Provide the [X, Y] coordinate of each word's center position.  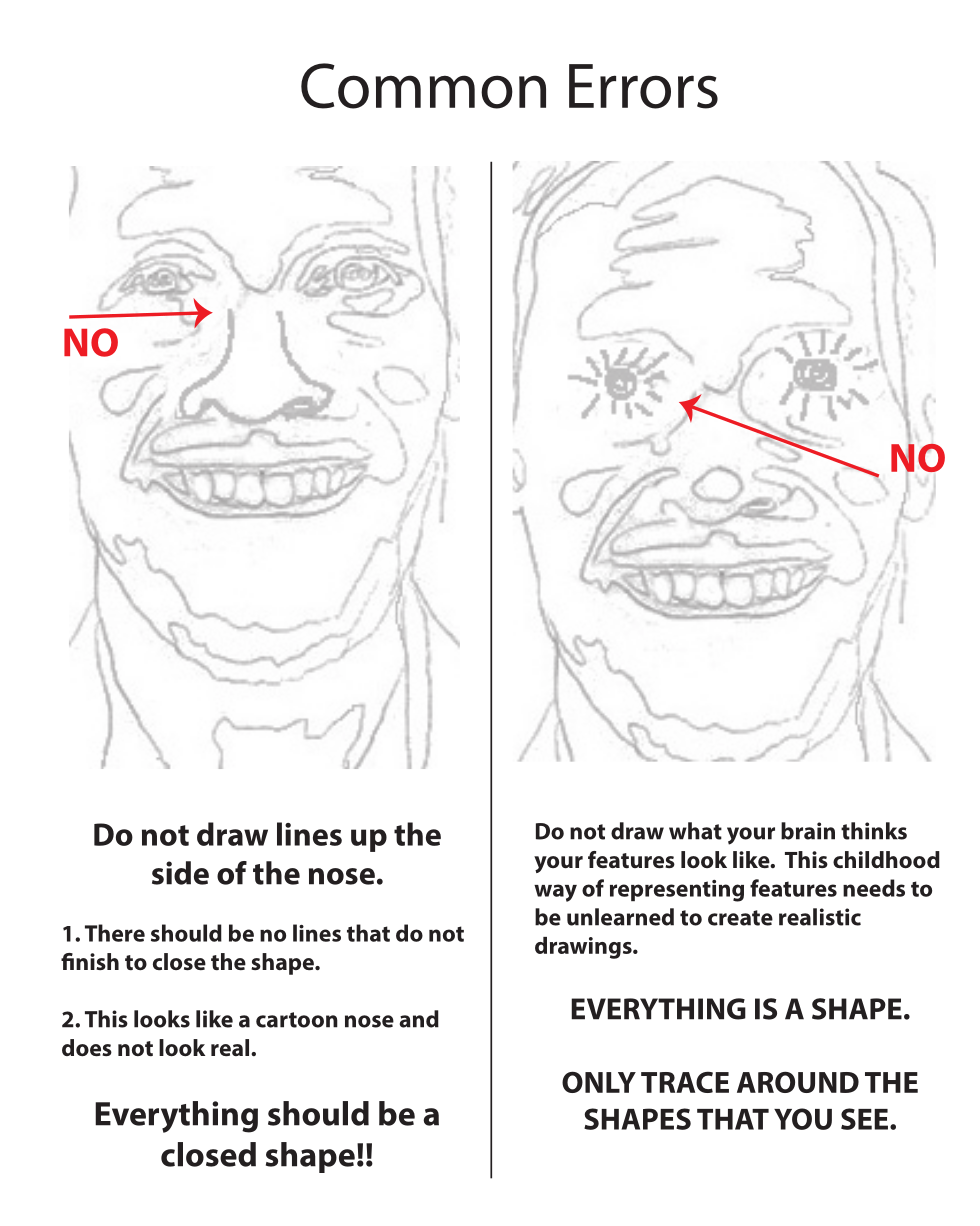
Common [423, 86]
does [87, 1048]
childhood [886, 860]
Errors [643, 86]
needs [874, 888]
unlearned [620, 917]
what [695, 831]
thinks [874, 831]
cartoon [297, 1020]
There [115, 933]
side [180, 873]
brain [808, 831]
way [555, 893]
